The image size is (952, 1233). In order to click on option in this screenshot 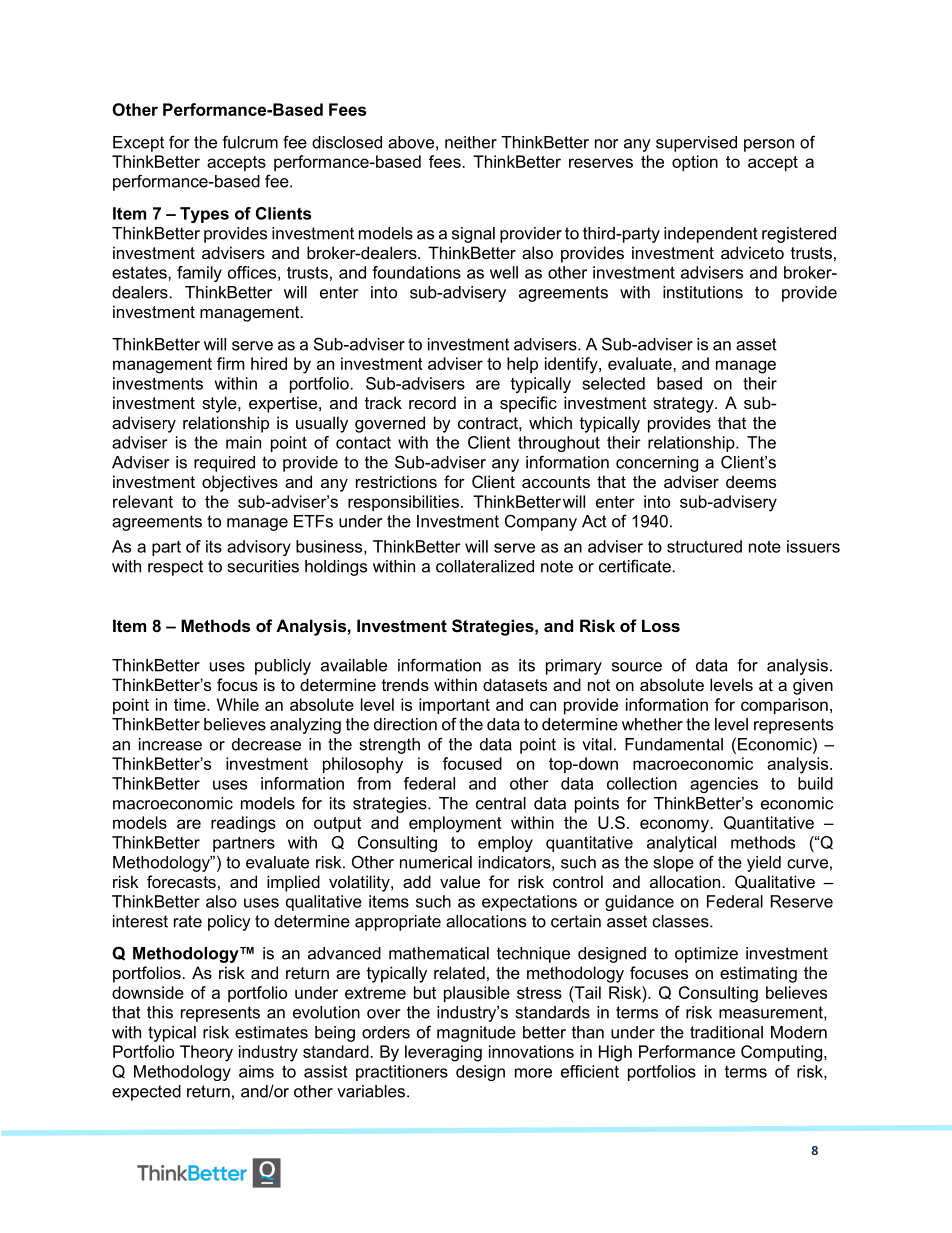, I will do `click(695, 163)`.
